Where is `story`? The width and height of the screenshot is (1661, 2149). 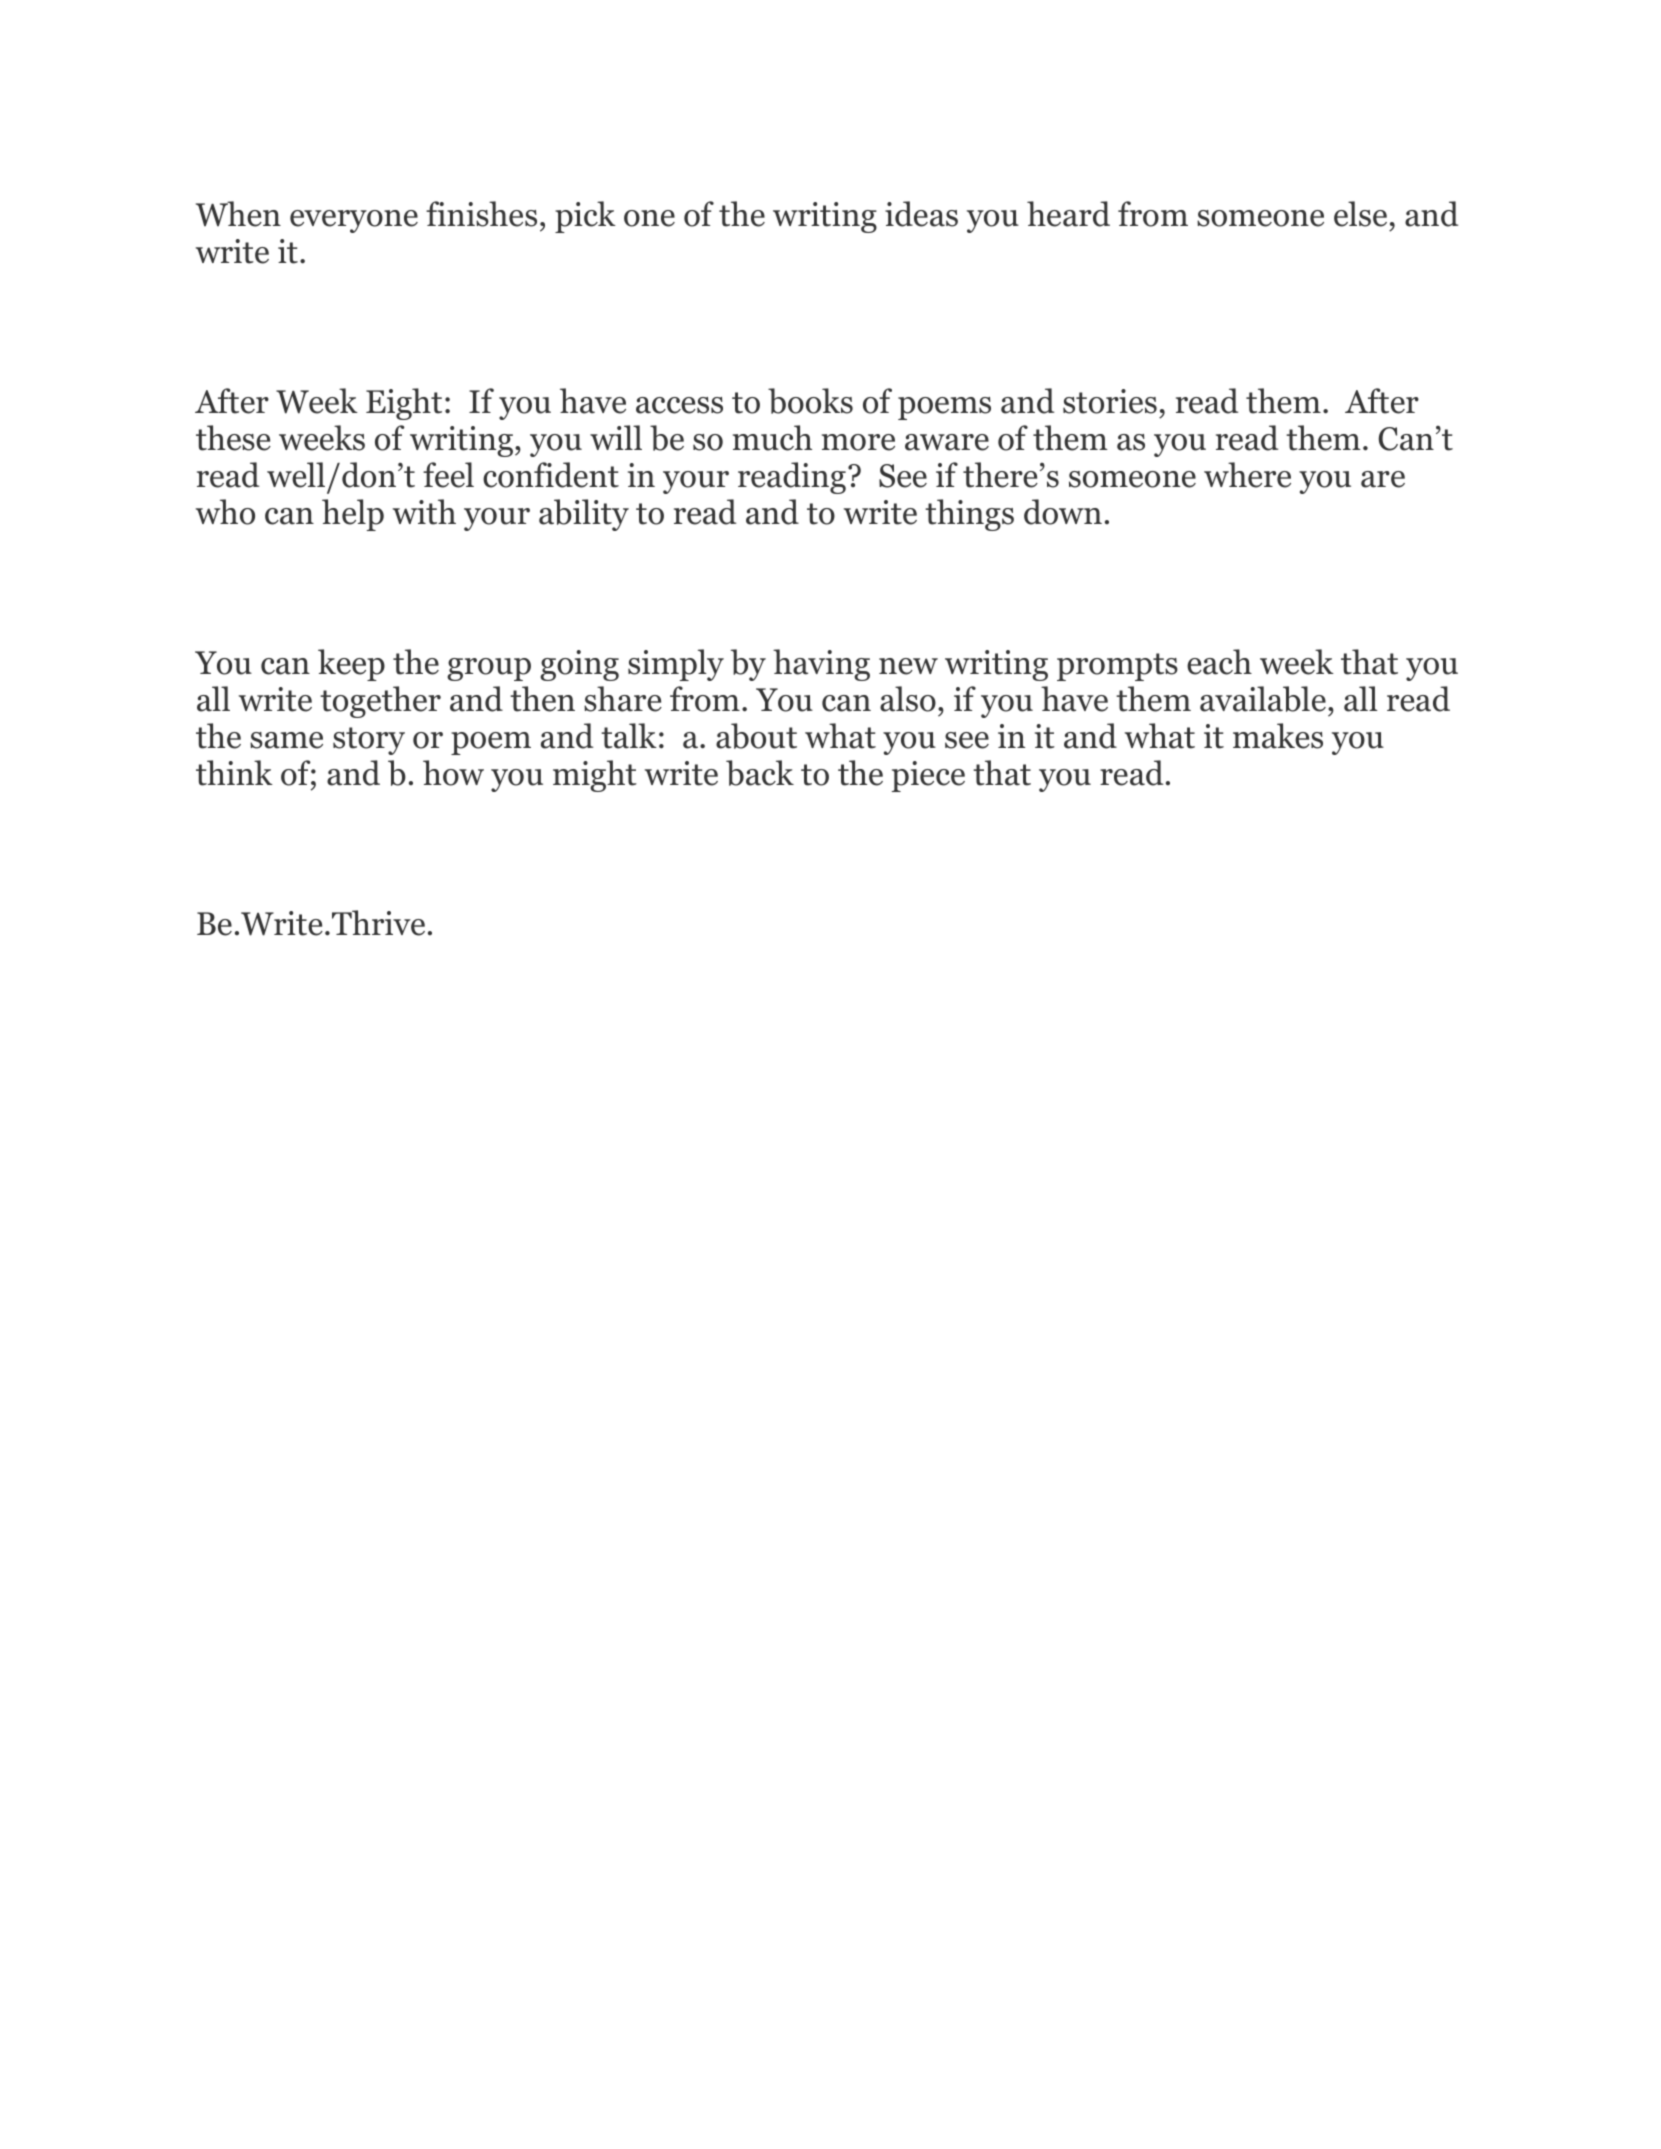 story is located at coordinates (369, 741).
